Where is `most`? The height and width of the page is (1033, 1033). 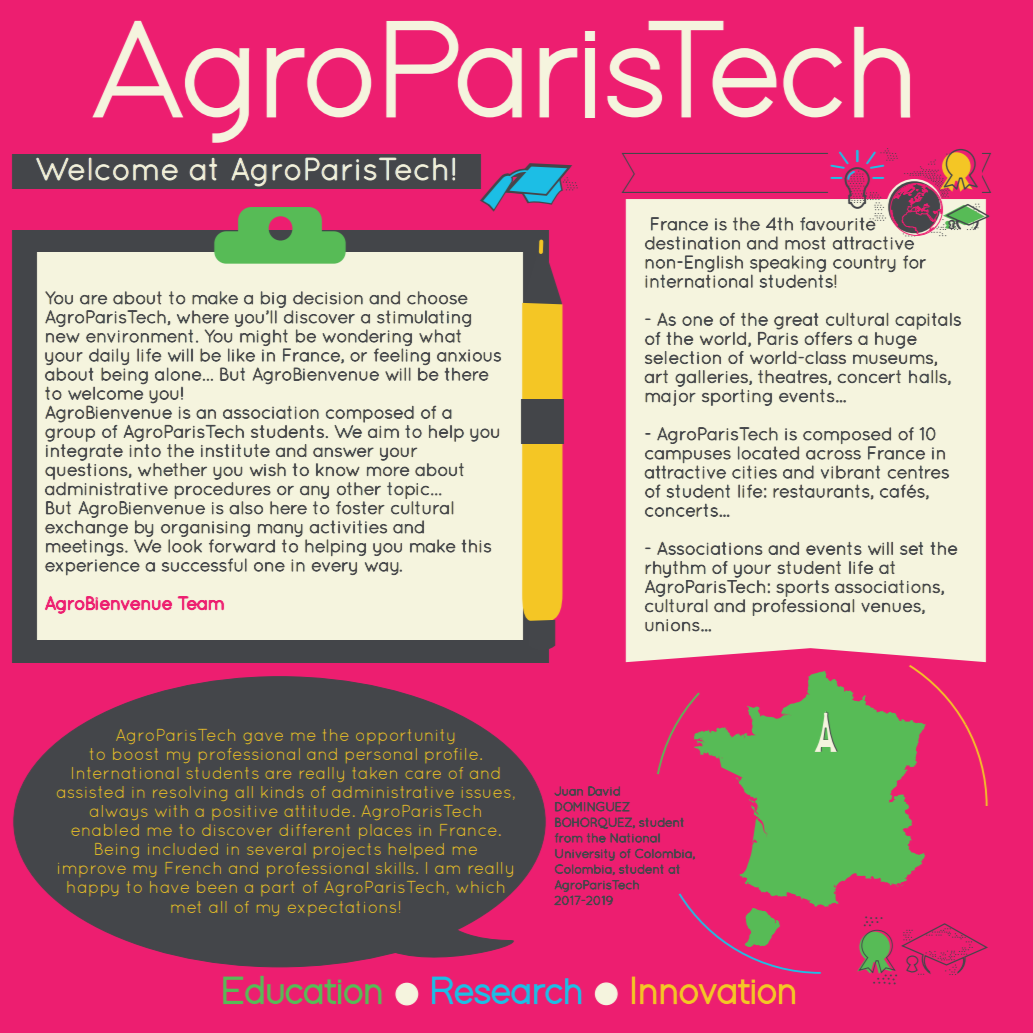
most is located at coordinates (805, 243).
